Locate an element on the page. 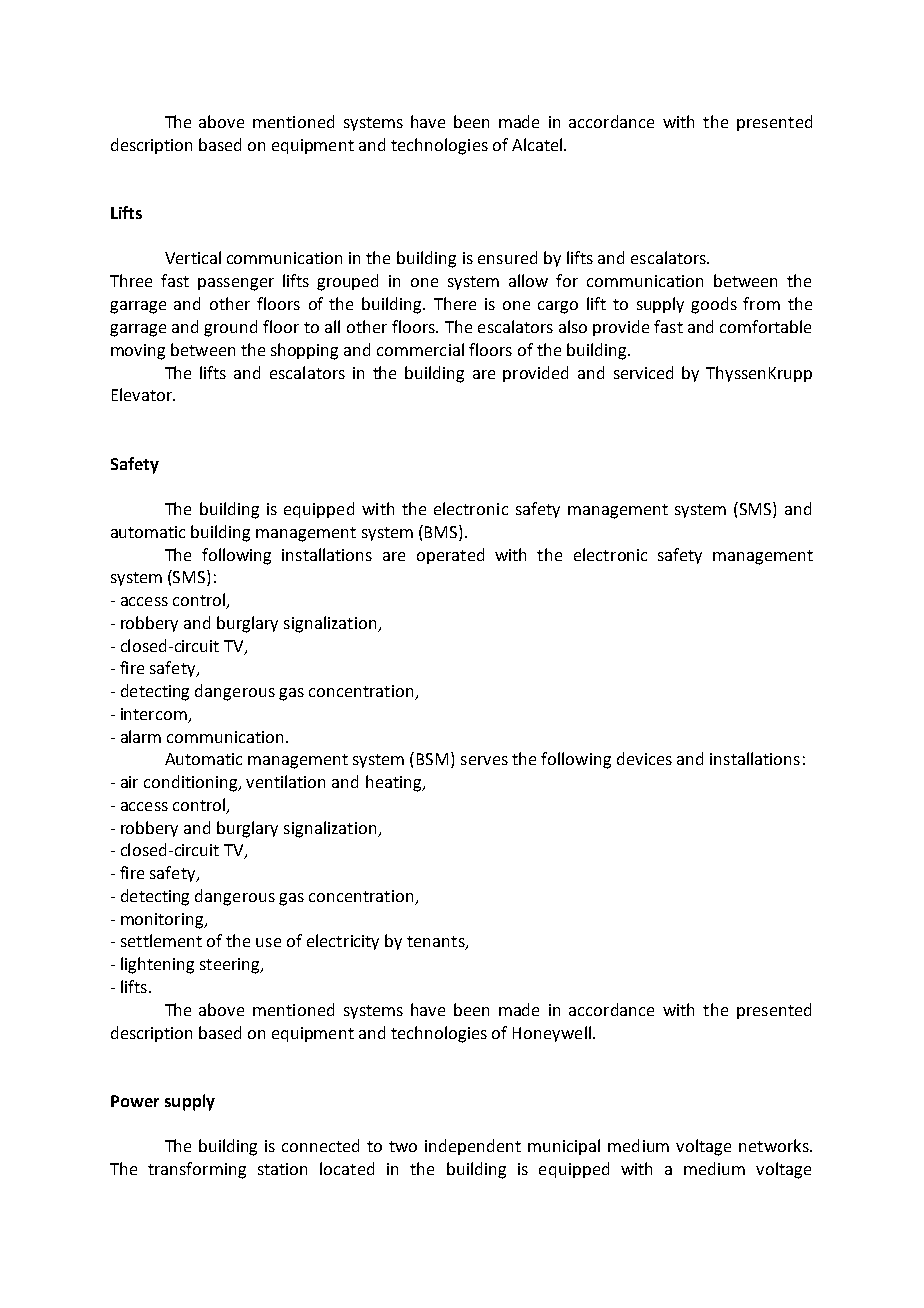 Image resolution: width=924 pixels, height=1308 pixels. networks is located at coordinates (775, 1145).
